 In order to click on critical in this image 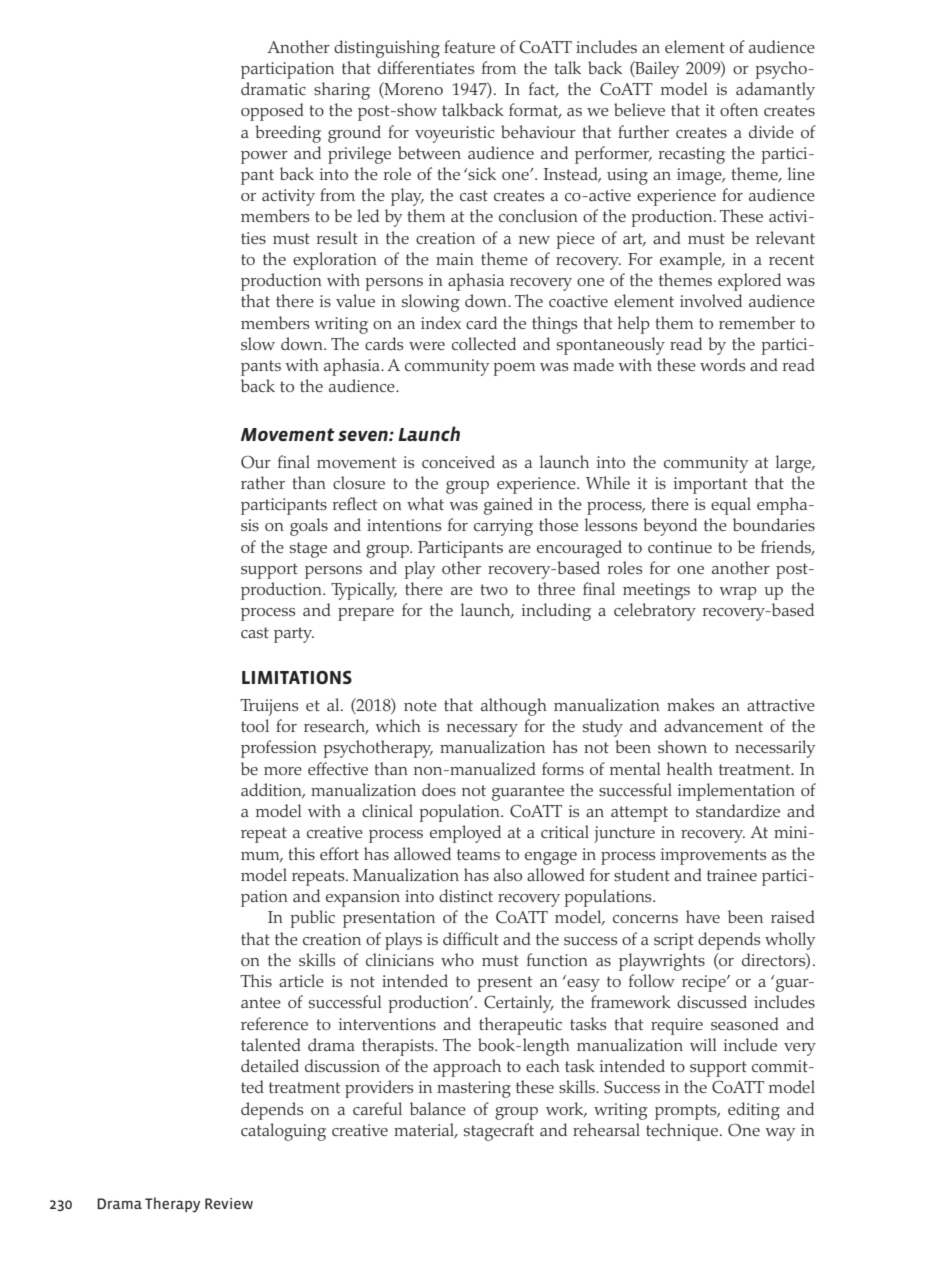, I will do `click(565, 831)`.
